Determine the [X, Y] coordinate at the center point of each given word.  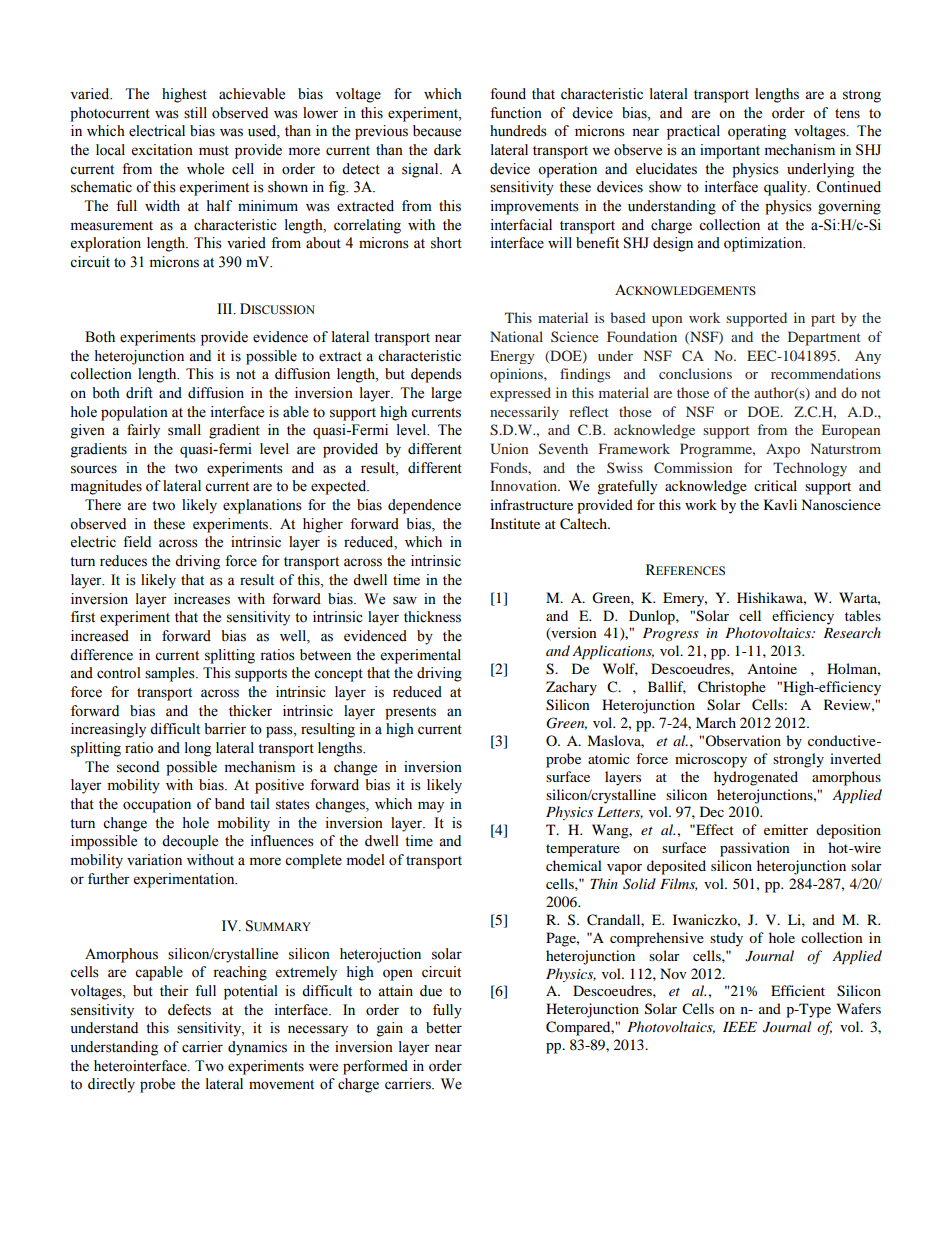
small [184, 430]
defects [189, 1010]
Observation [743, 740]
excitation [162, 150]
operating [757, 132]
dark [447, 150]
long [198, 749]
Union [509, 449]
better [444, 1028]
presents [410, 713]
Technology [810, 469]
